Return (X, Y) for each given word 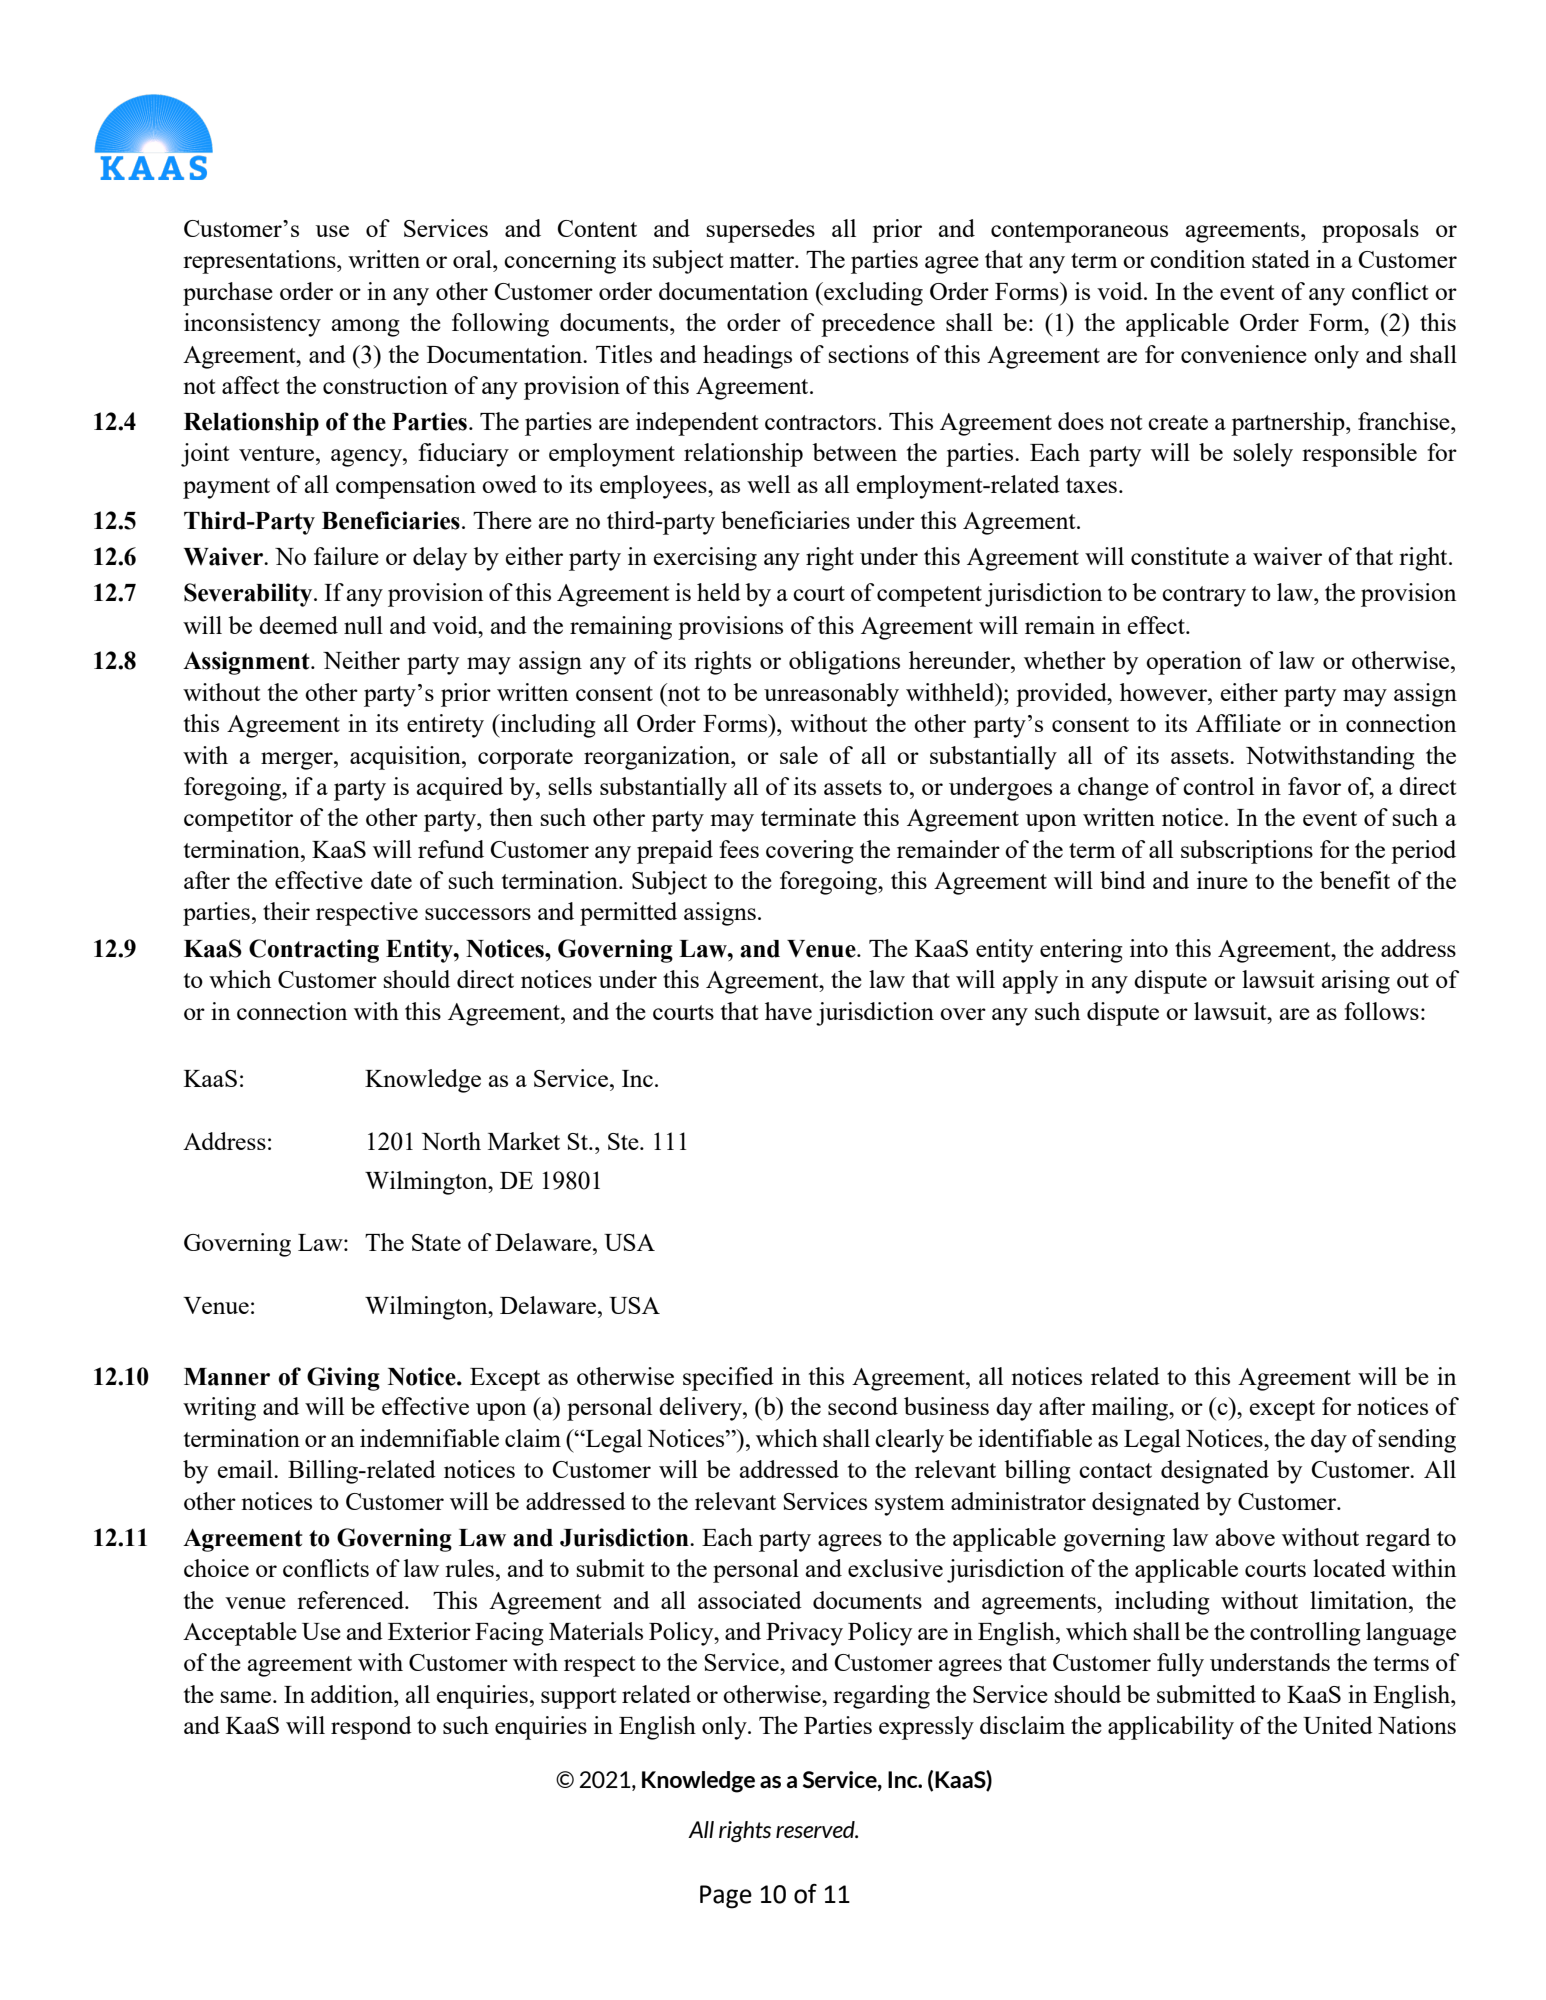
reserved (816, 1829)
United (1338, 1725)
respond (371, 1728)
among (366, 328)
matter (763, 260)
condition (1197, 259)
